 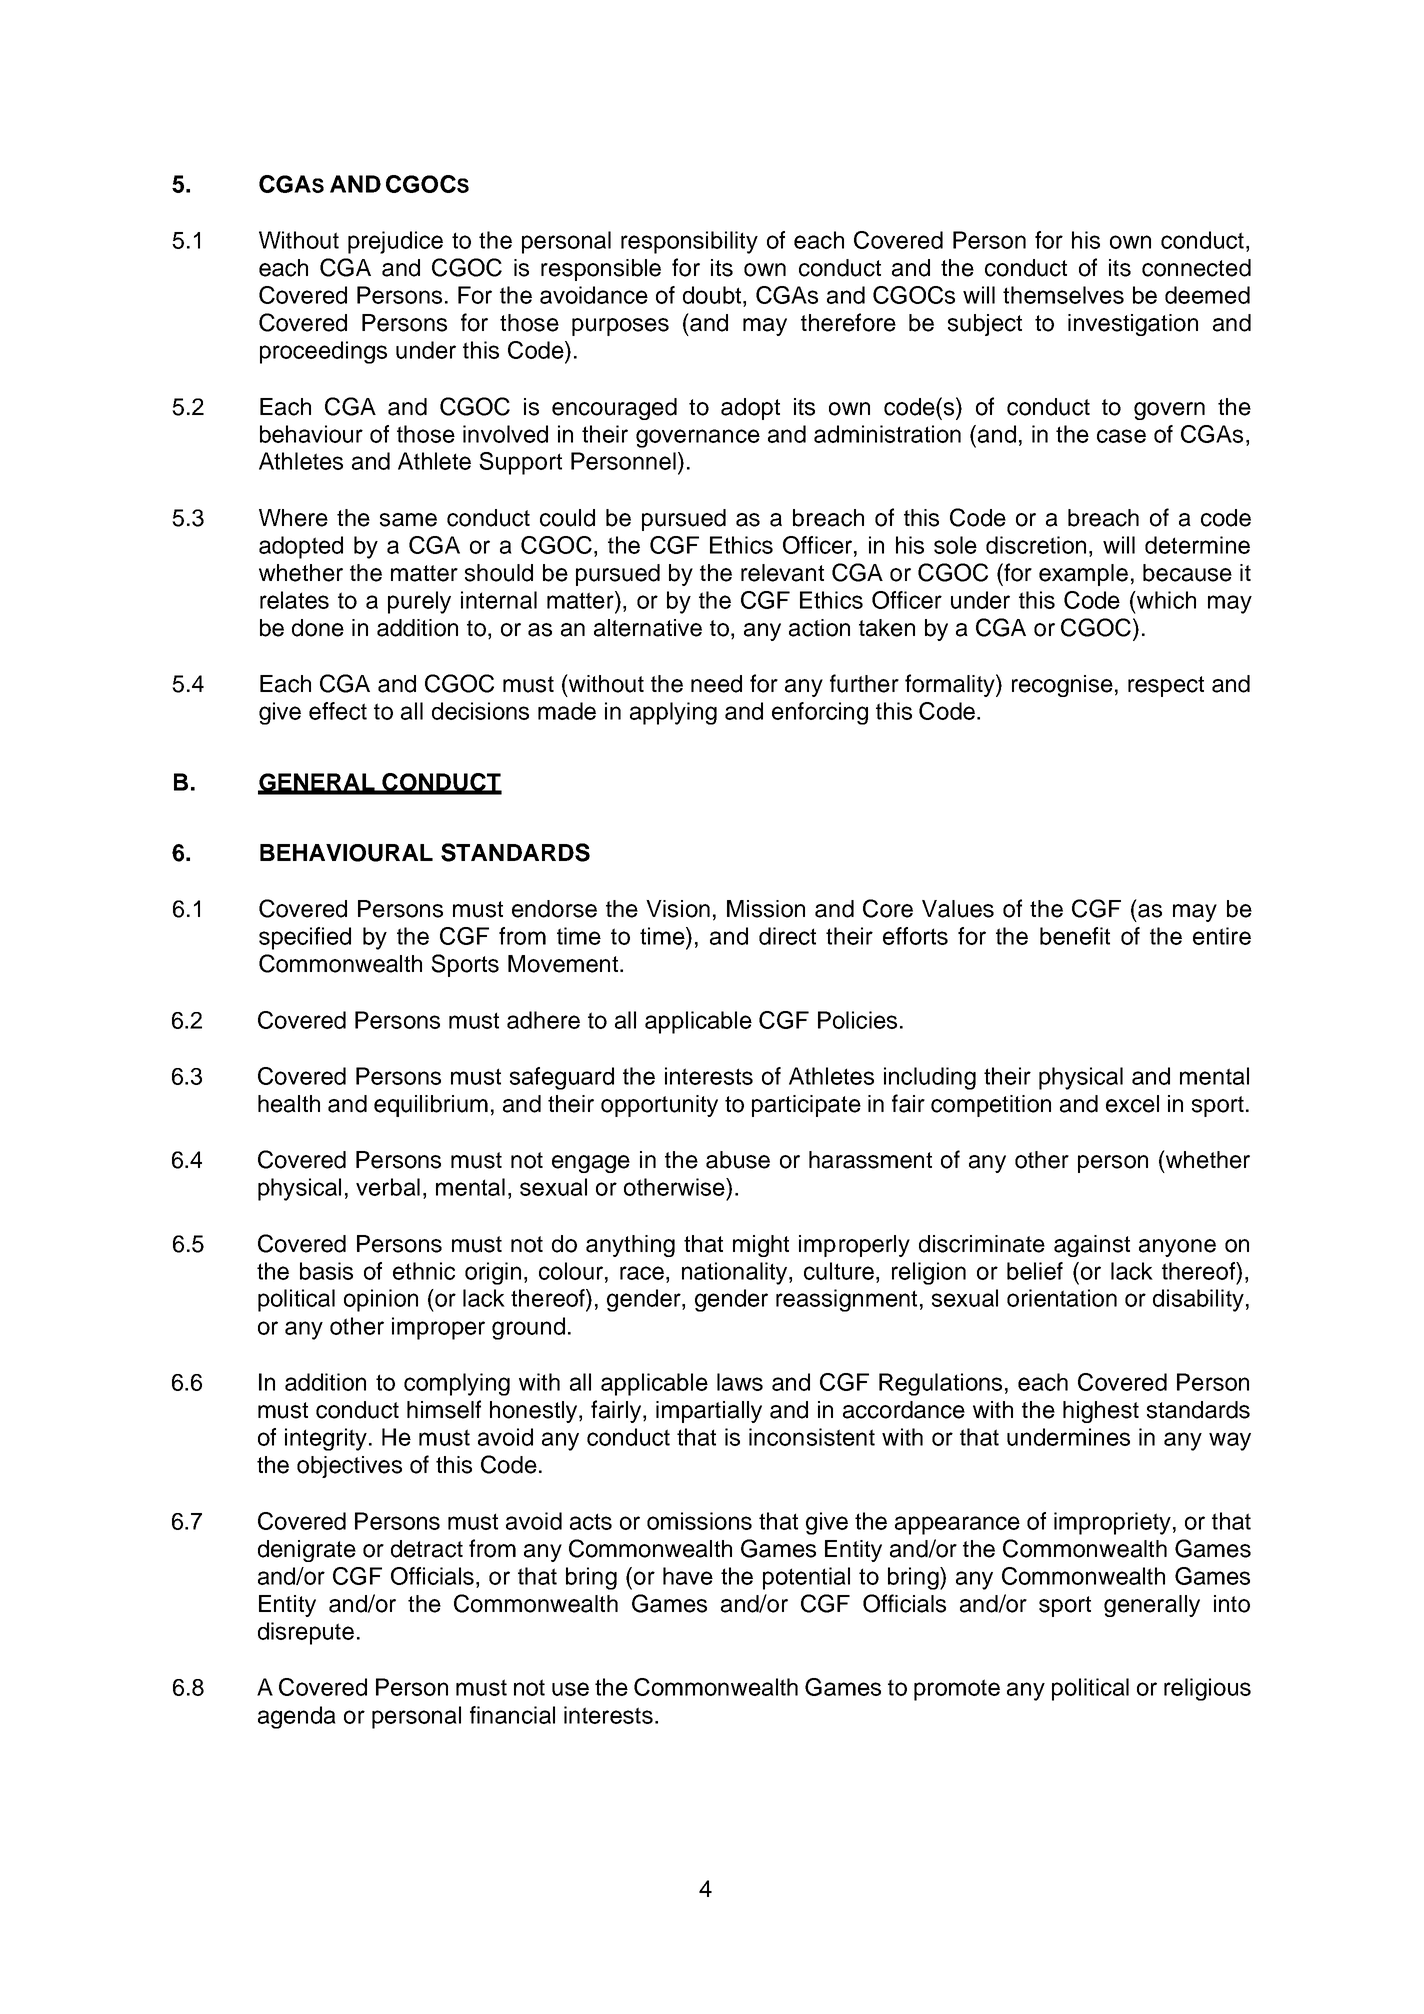 I want to click on investigation, so click(x=1133, y=325).
